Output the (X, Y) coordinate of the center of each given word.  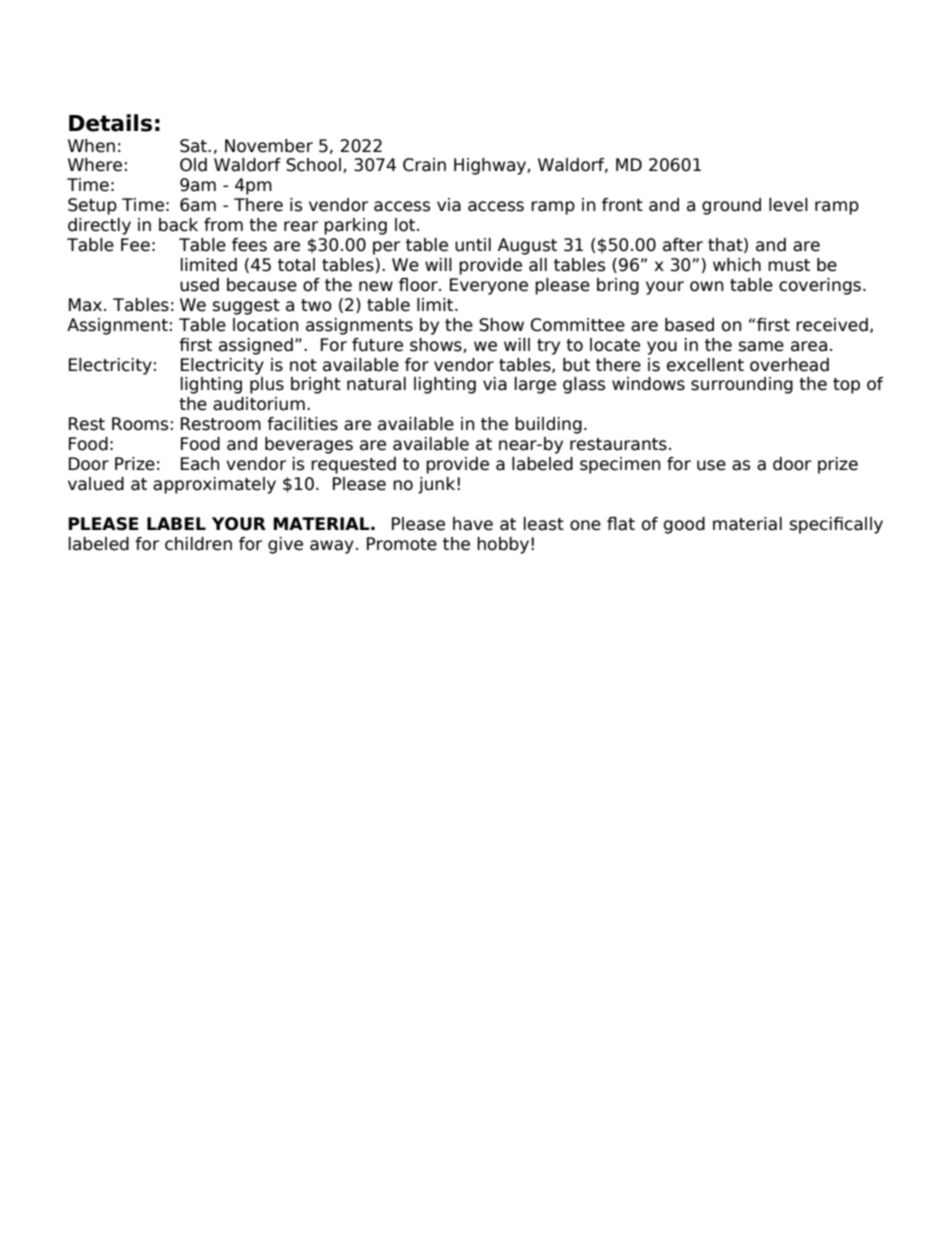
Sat (194, 146)
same (761, 346)
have (473, 524)
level (788, 205)
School (313, 165)
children (198, 544)
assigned (256, 346)
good (684, 525)
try (548, 347)
